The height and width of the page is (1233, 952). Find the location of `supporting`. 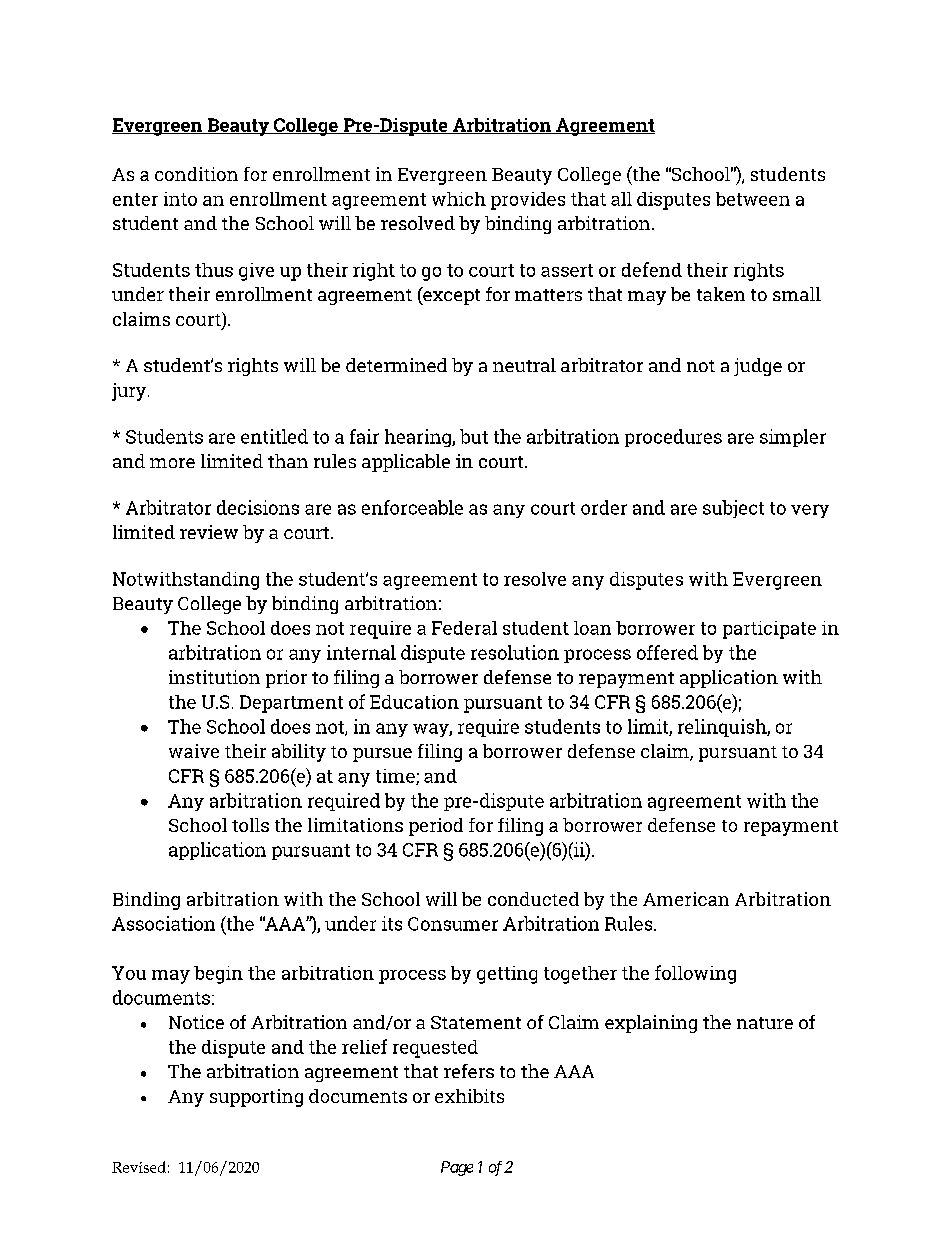

supporting is located at coordinates (256, 1098).
